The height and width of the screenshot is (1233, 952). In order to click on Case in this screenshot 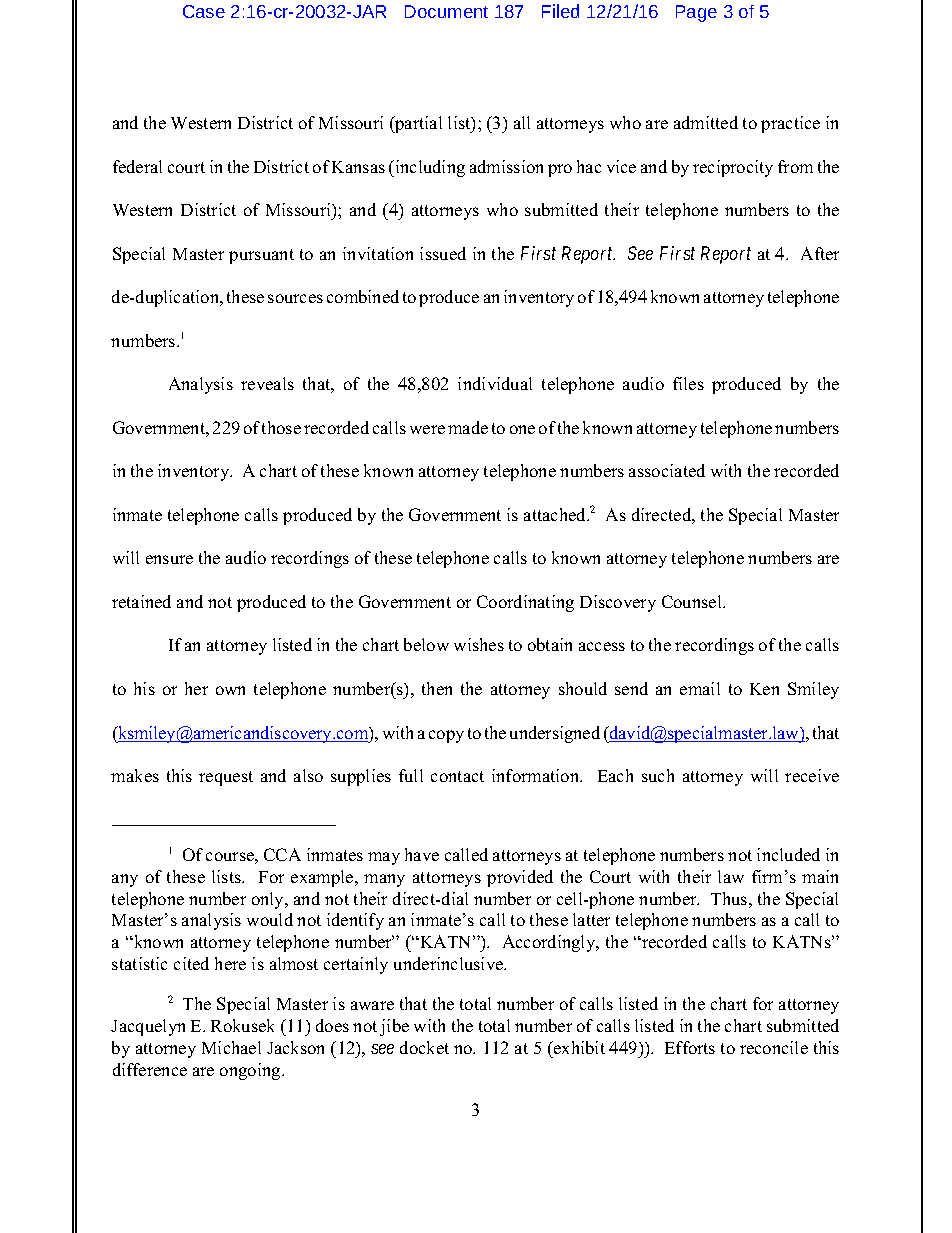, I will do `click(204, 11)`.
